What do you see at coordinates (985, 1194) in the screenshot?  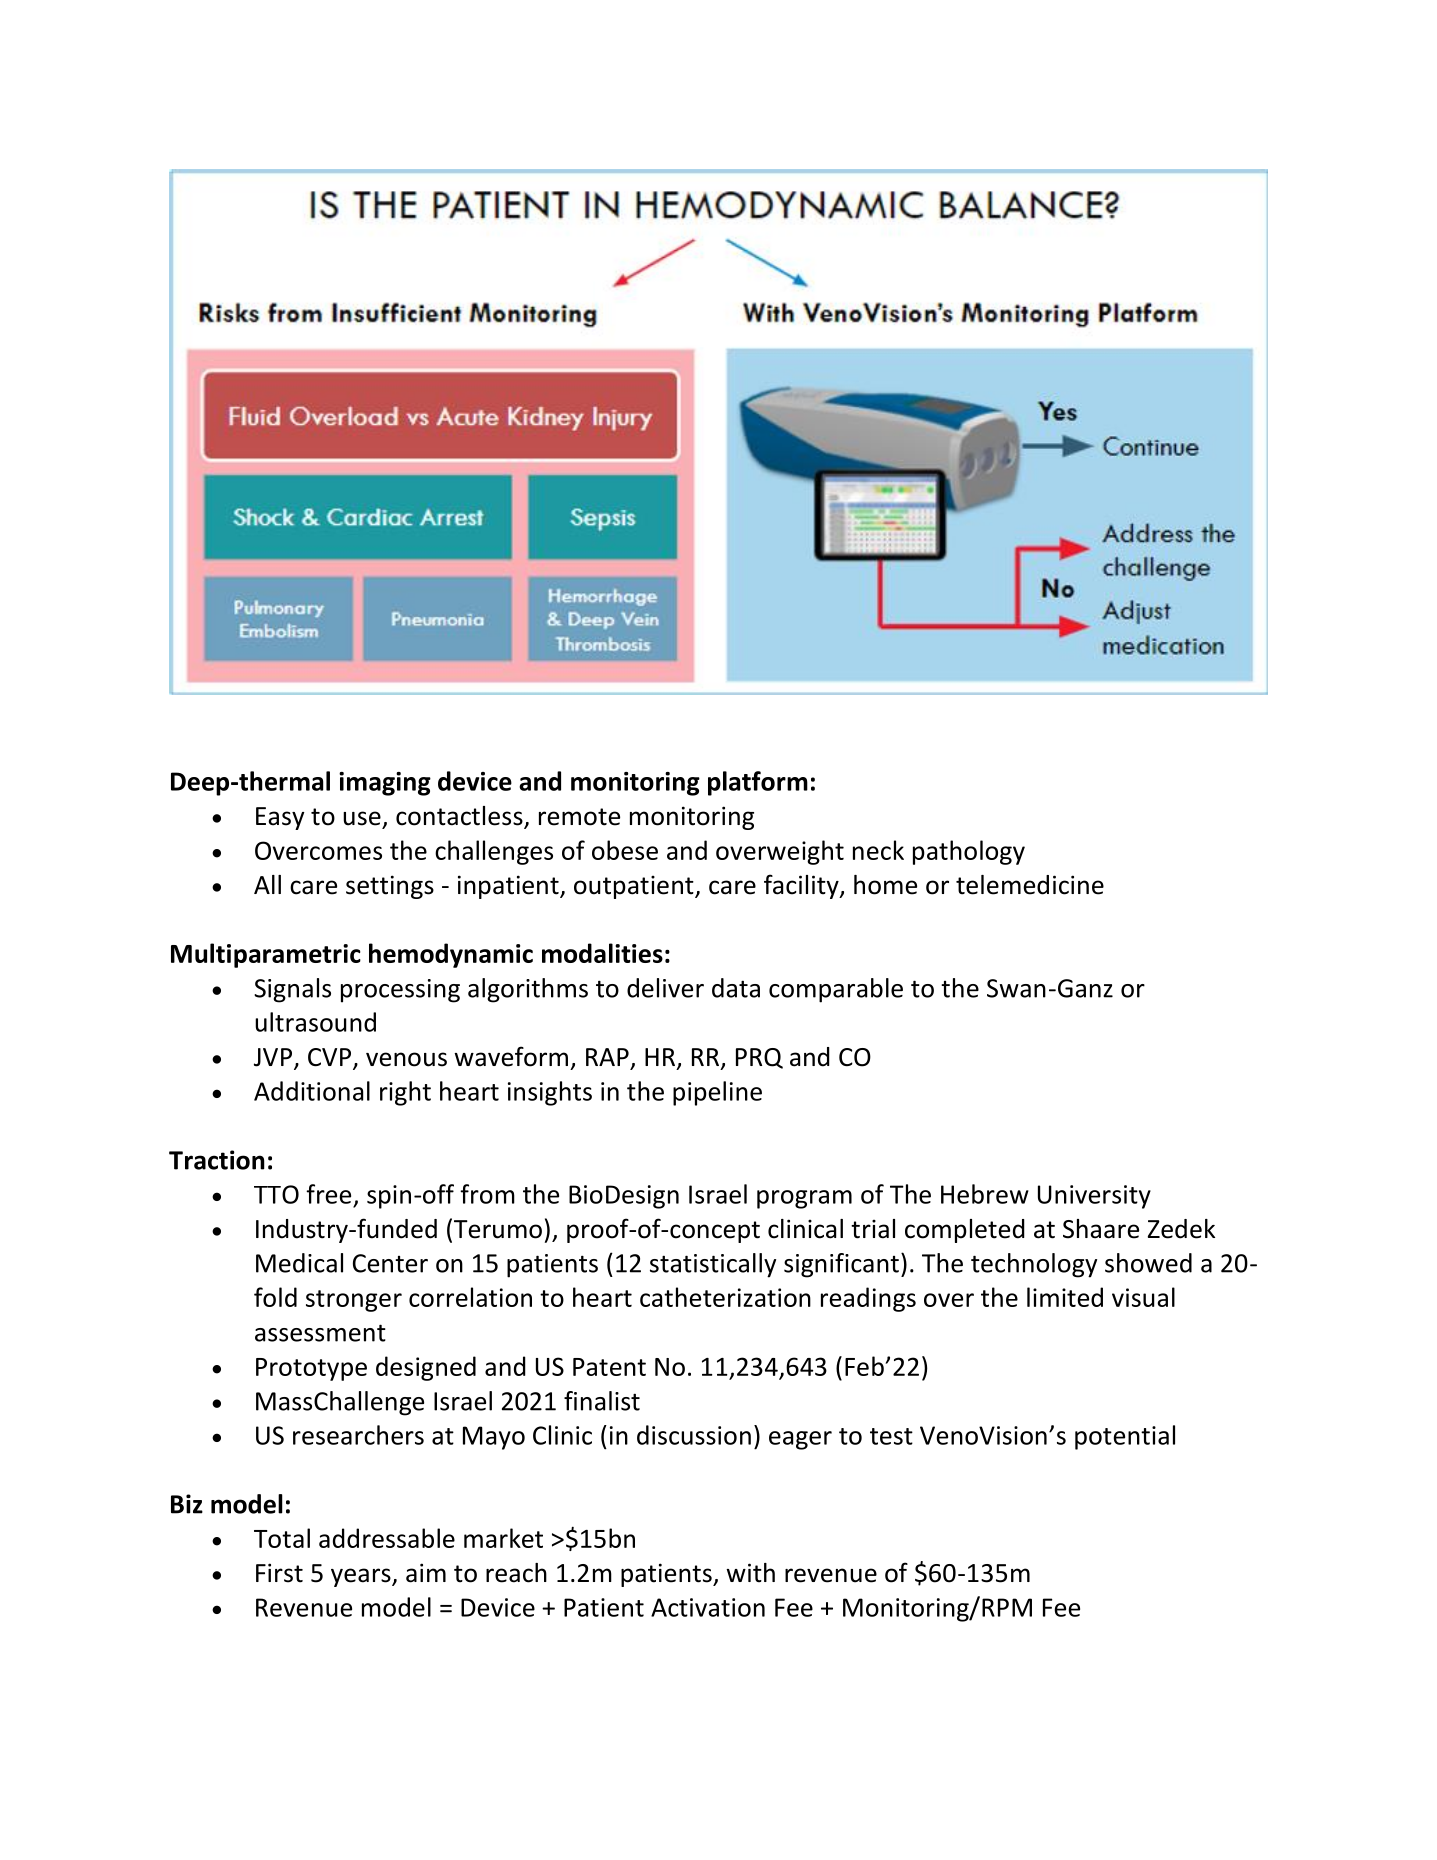 I see `Hebrew` at bounding box center [985, 1194].
